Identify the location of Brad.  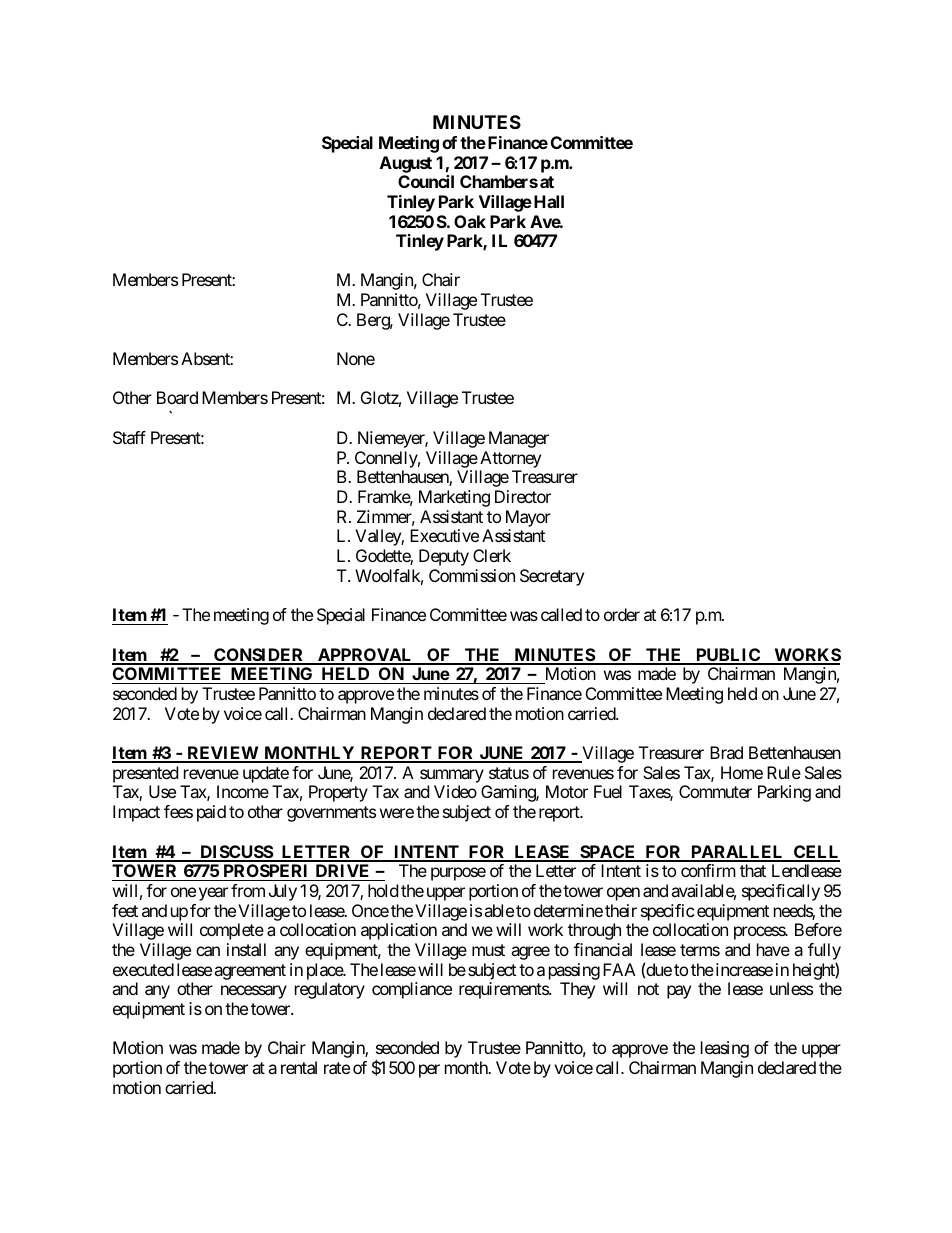
(726, 752).
